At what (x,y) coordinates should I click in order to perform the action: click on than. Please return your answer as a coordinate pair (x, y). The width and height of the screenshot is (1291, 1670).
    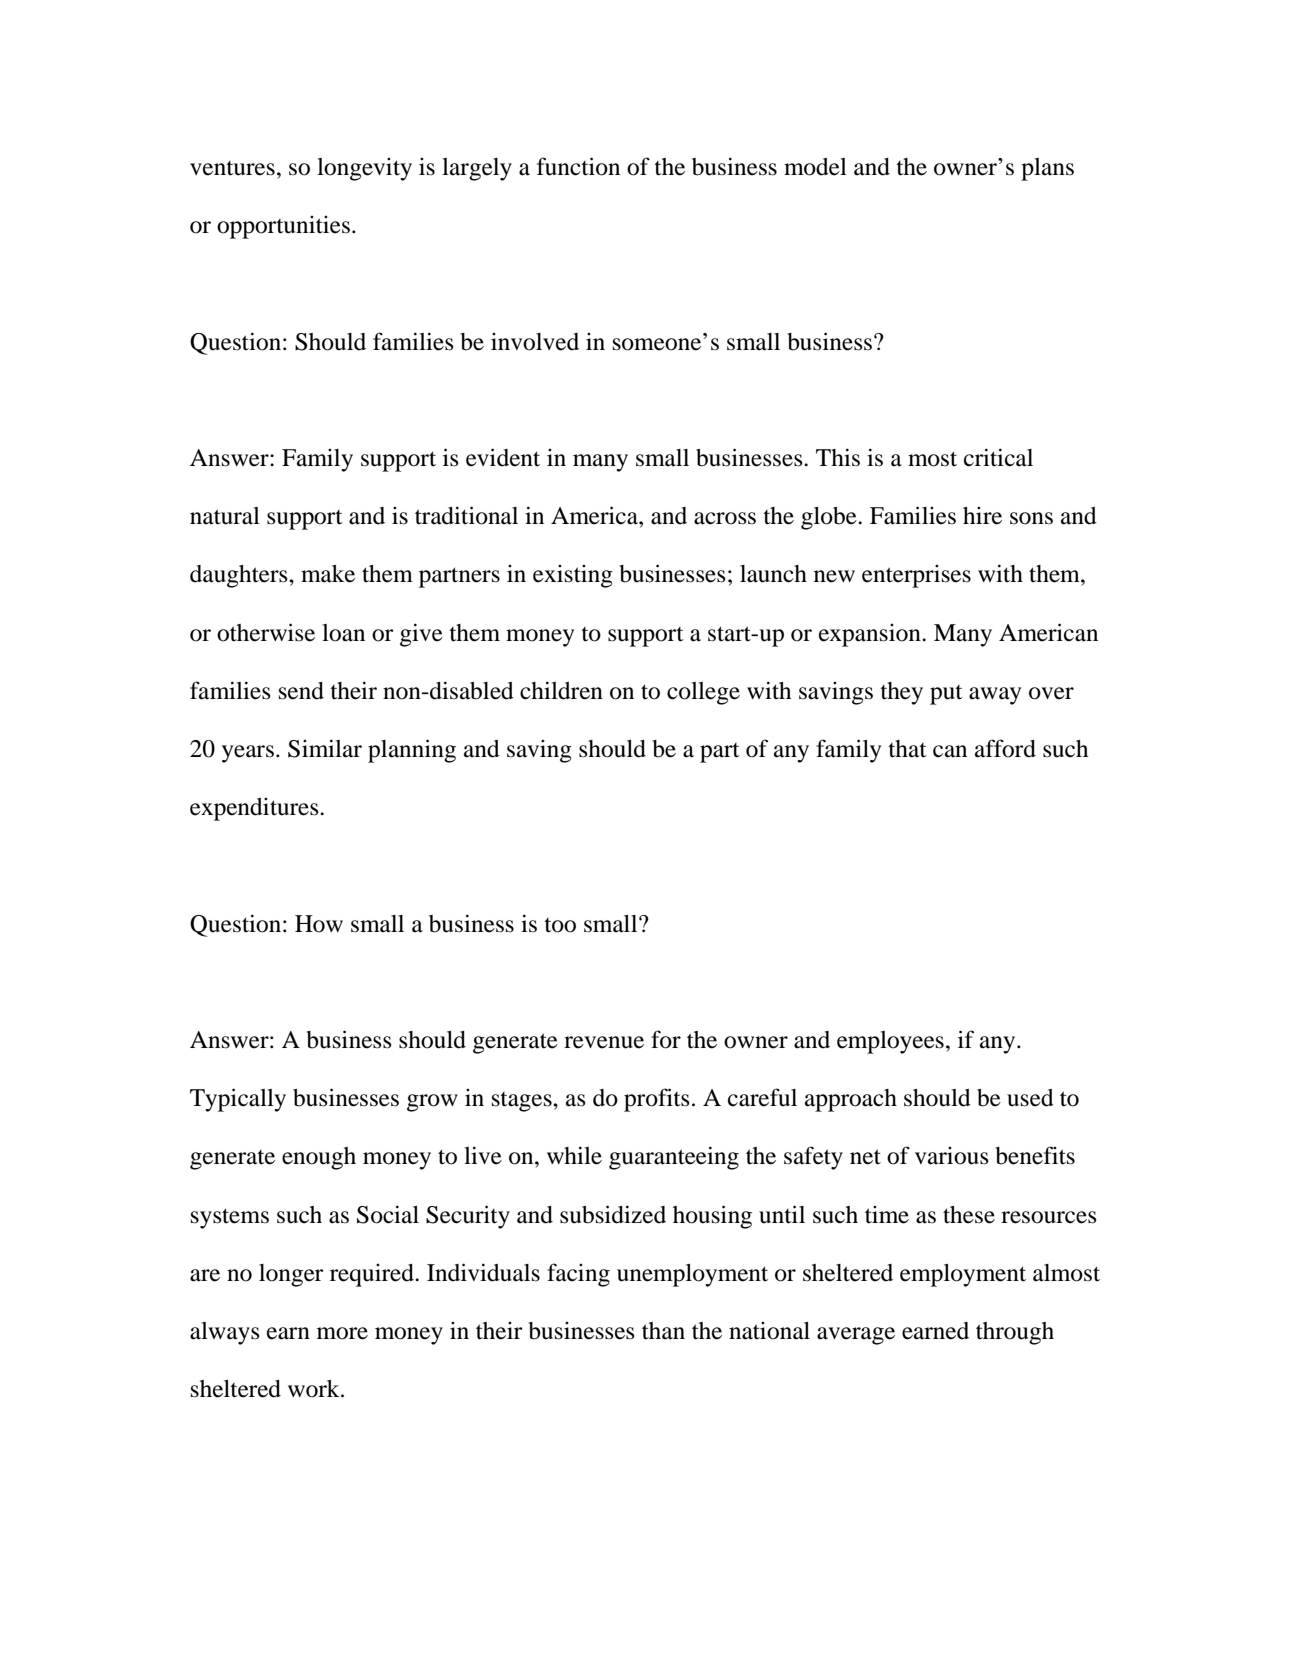
    Looking at the image, I should click on (663, 1331).
